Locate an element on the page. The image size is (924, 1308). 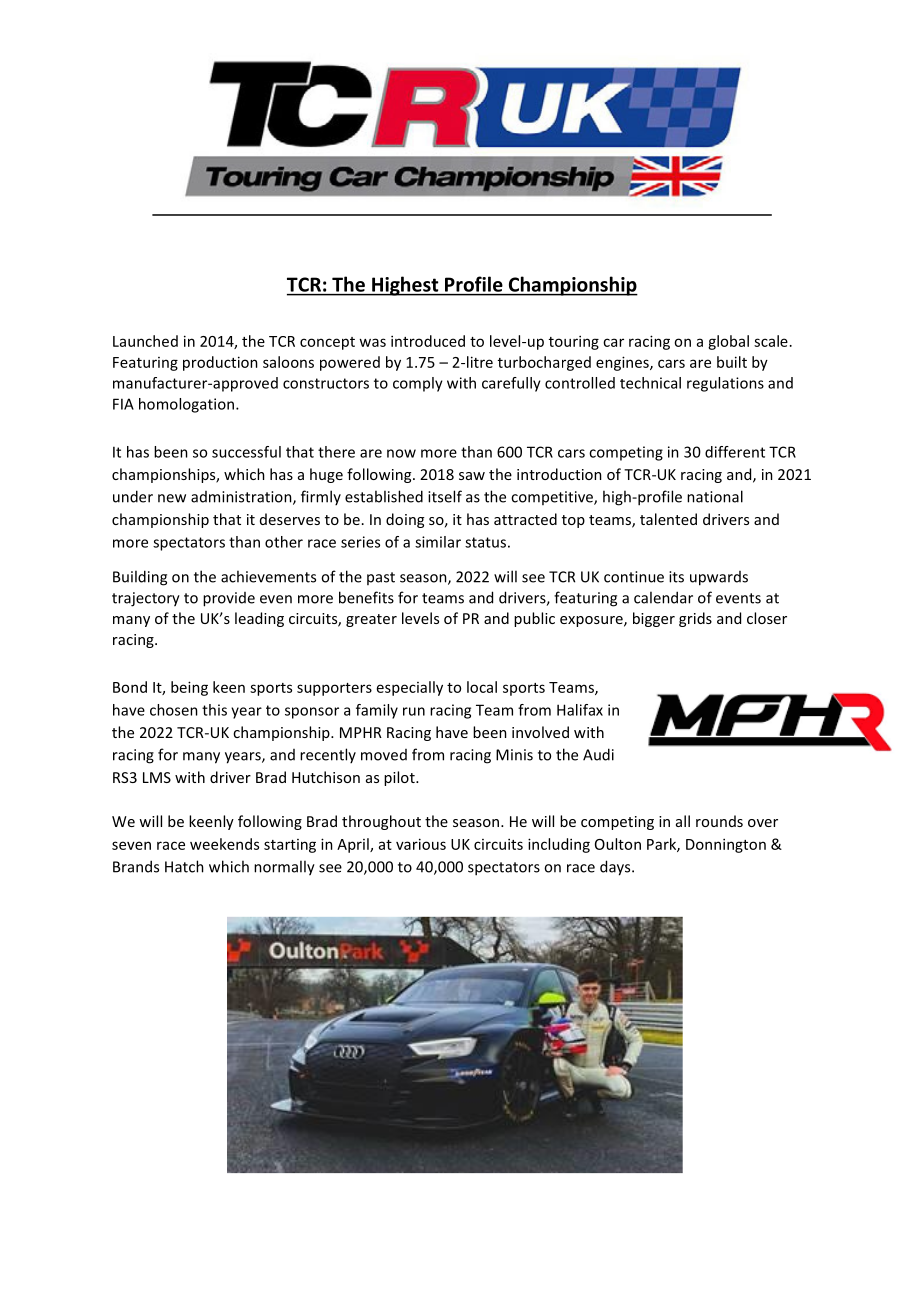
weekends is located at coordinates (224, 844).
